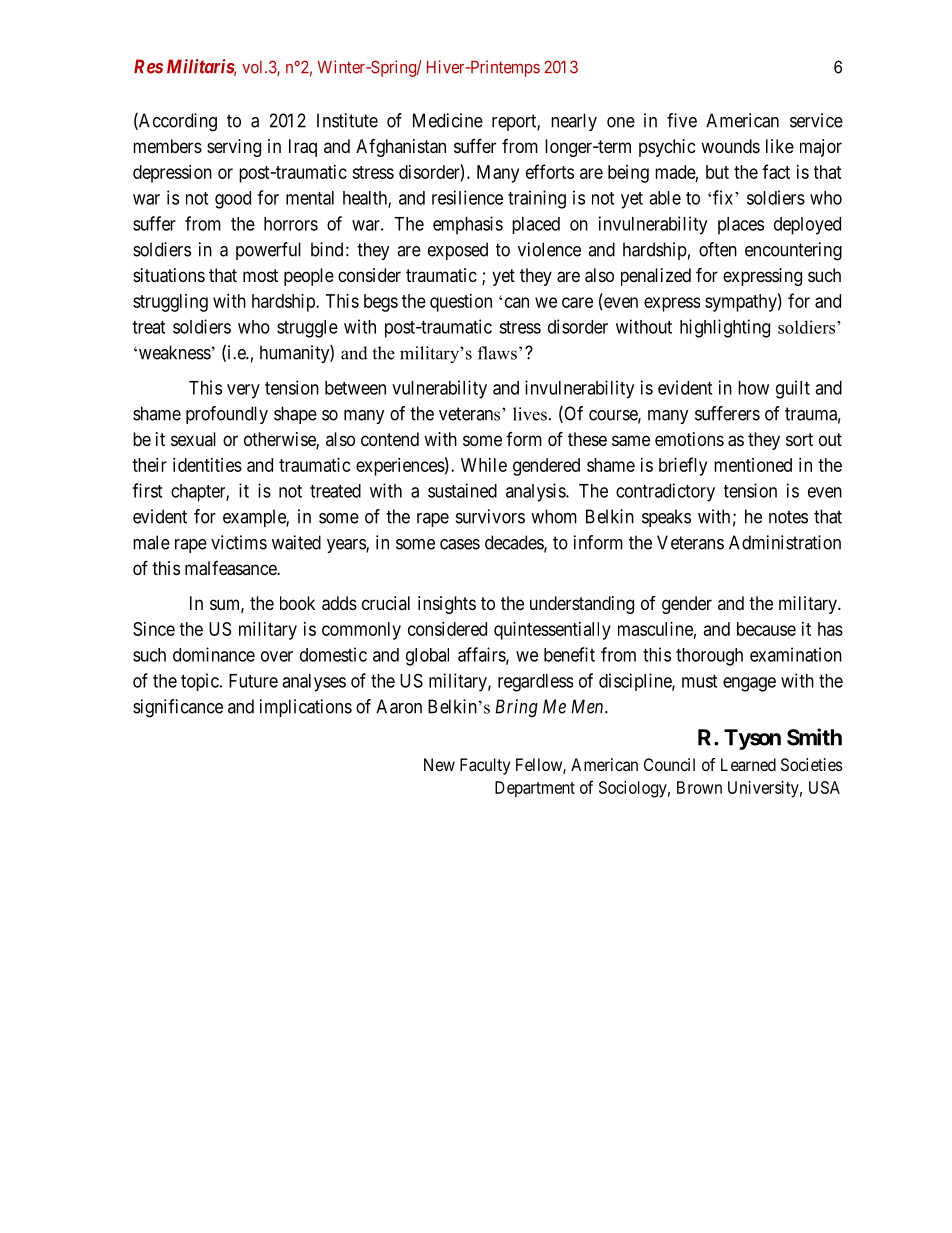  I want to click on wounds, so click(730, 146).
